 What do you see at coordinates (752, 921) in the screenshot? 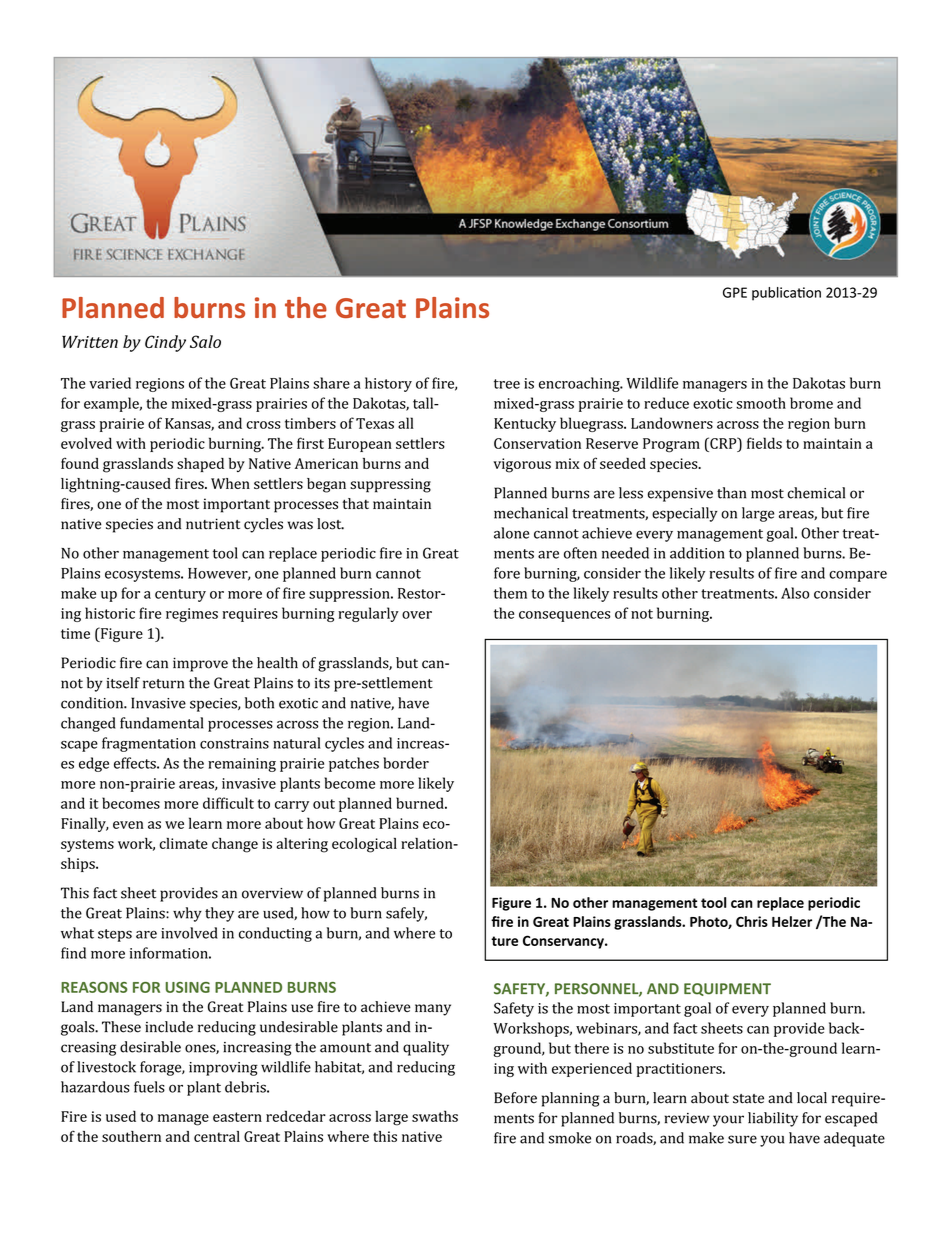
I see `Chris` at bounding box center [752, 921].
